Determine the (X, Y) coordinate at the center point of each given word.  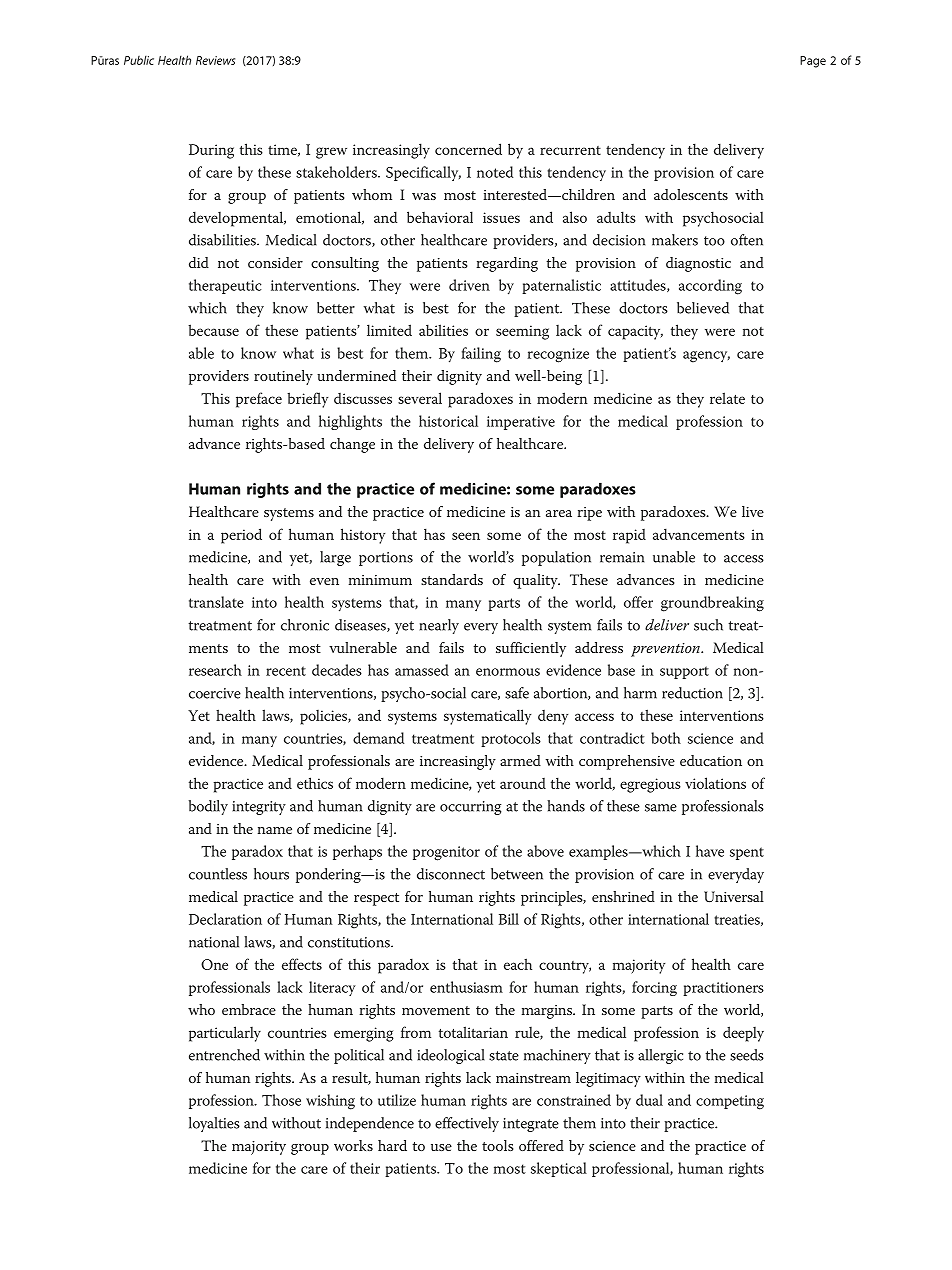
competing (730, 1102)
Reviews (215, 60)
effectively (467, 1124)
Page (813, 62)
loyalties (214, 1124)
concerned (468, 149)
